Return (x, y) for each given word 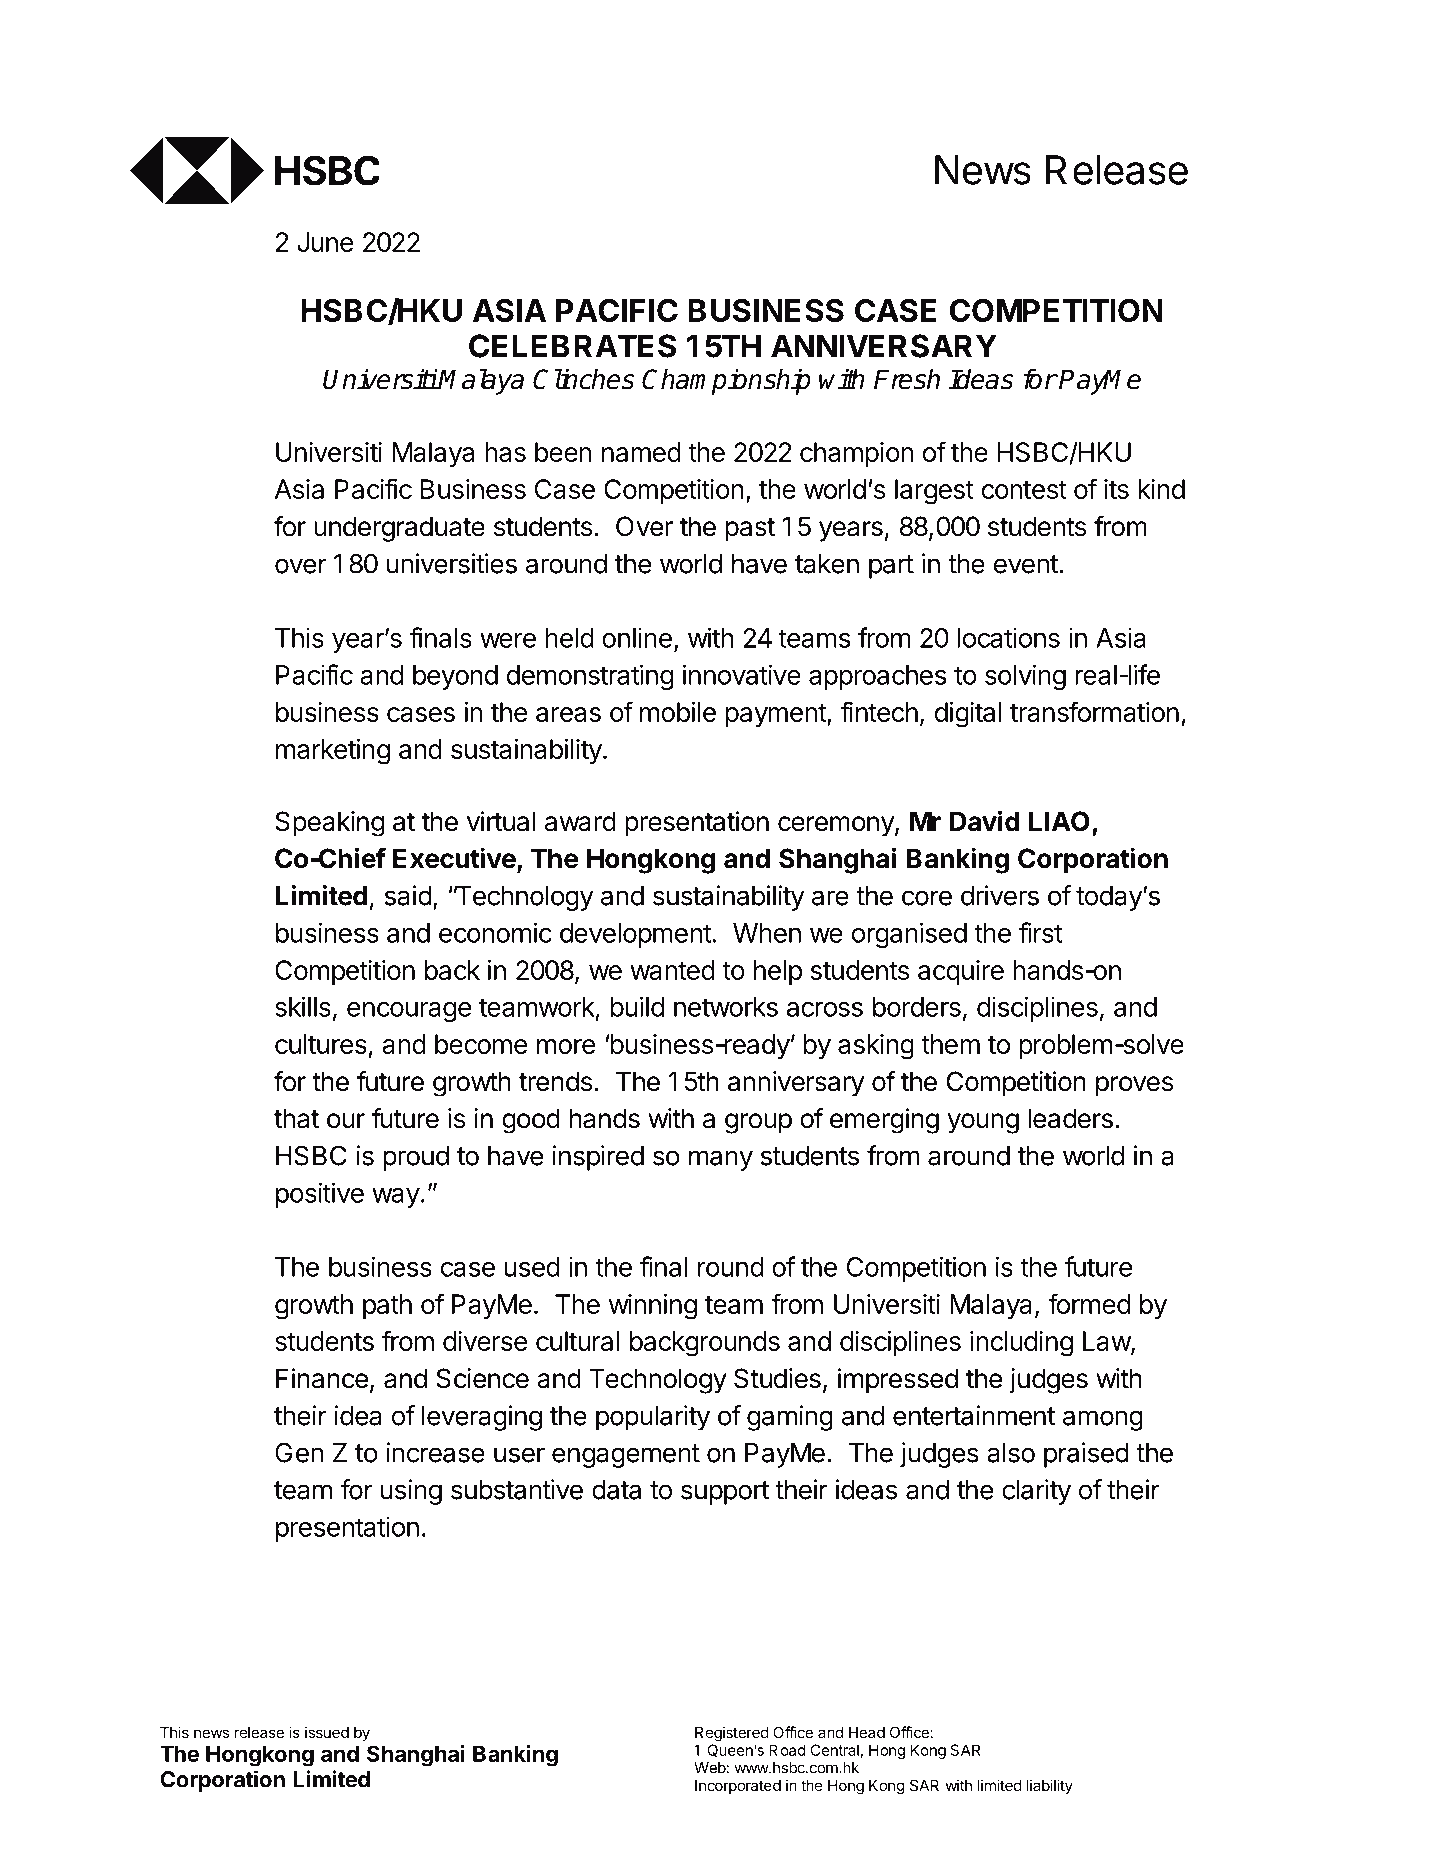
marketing (333, 752)
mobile (678, 712)
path (387, 1306)
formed (1089, 1303)
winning (653, 1306)
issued (327, 1732)
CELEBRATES (572, 346)
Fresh (907, 379)
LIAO (1059, 821)
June (325, 242)
